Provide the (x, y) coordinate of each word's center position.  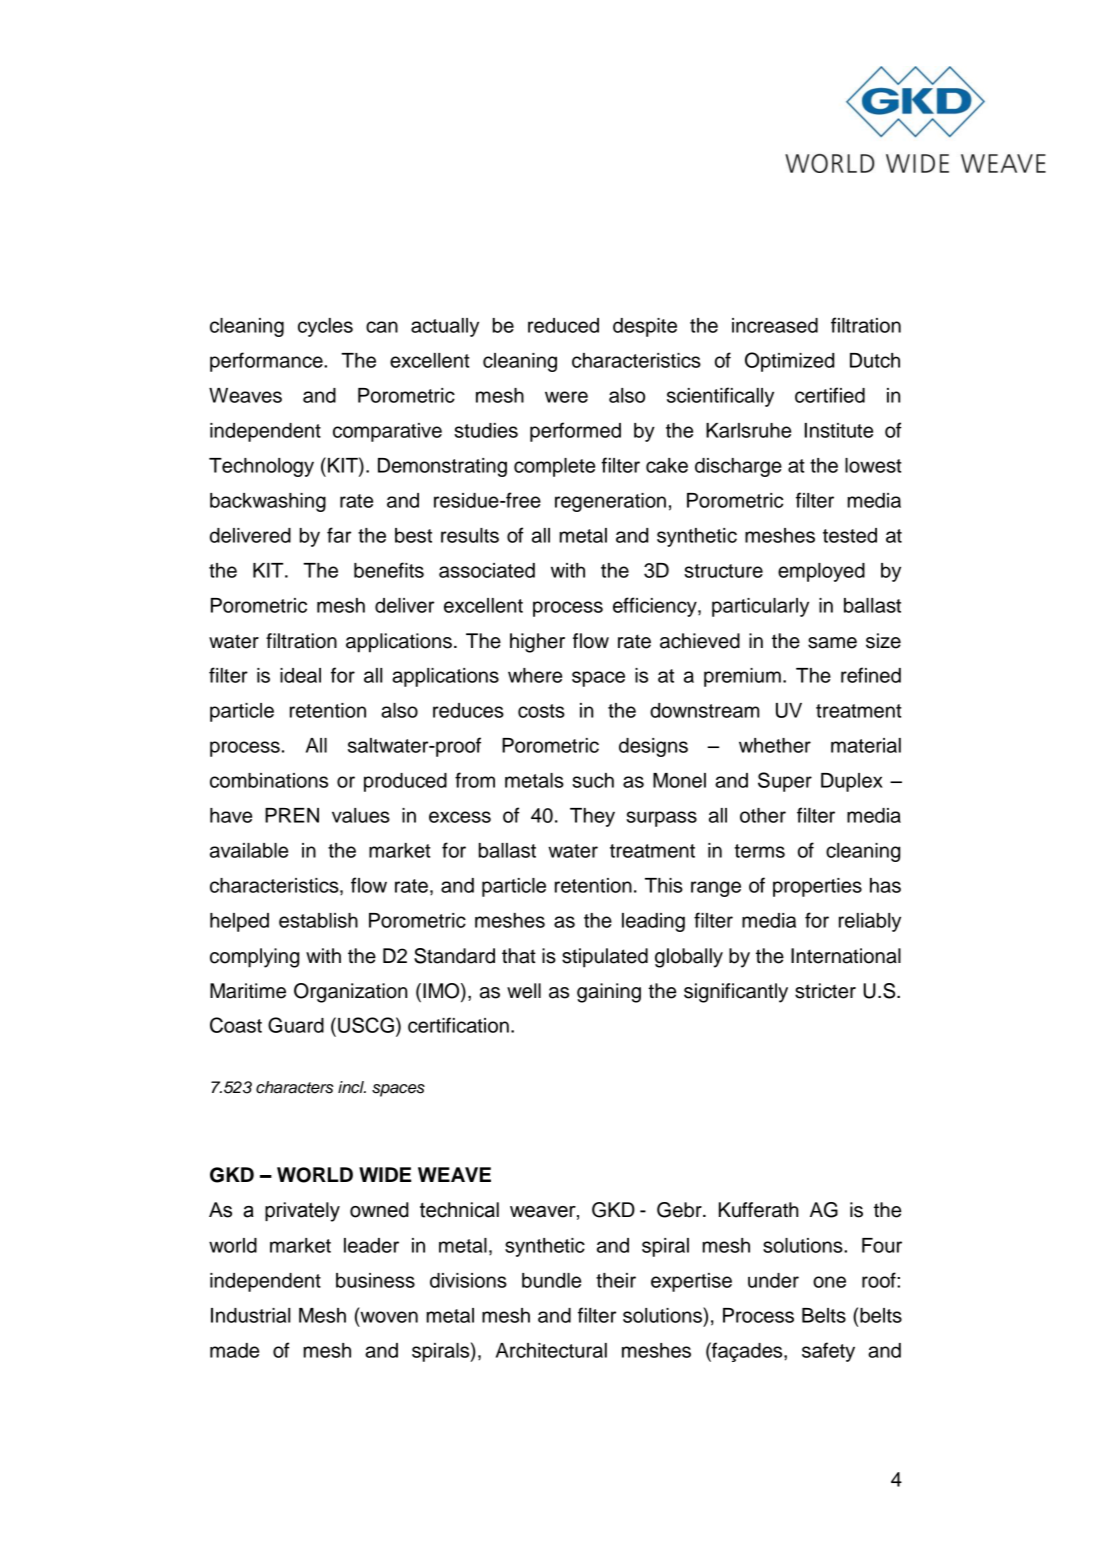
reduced (563, 325)
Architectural (551, 1350)
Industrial (250, 1315)
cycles (325, 327)
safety (828, 1352)
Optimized (789, 362)
